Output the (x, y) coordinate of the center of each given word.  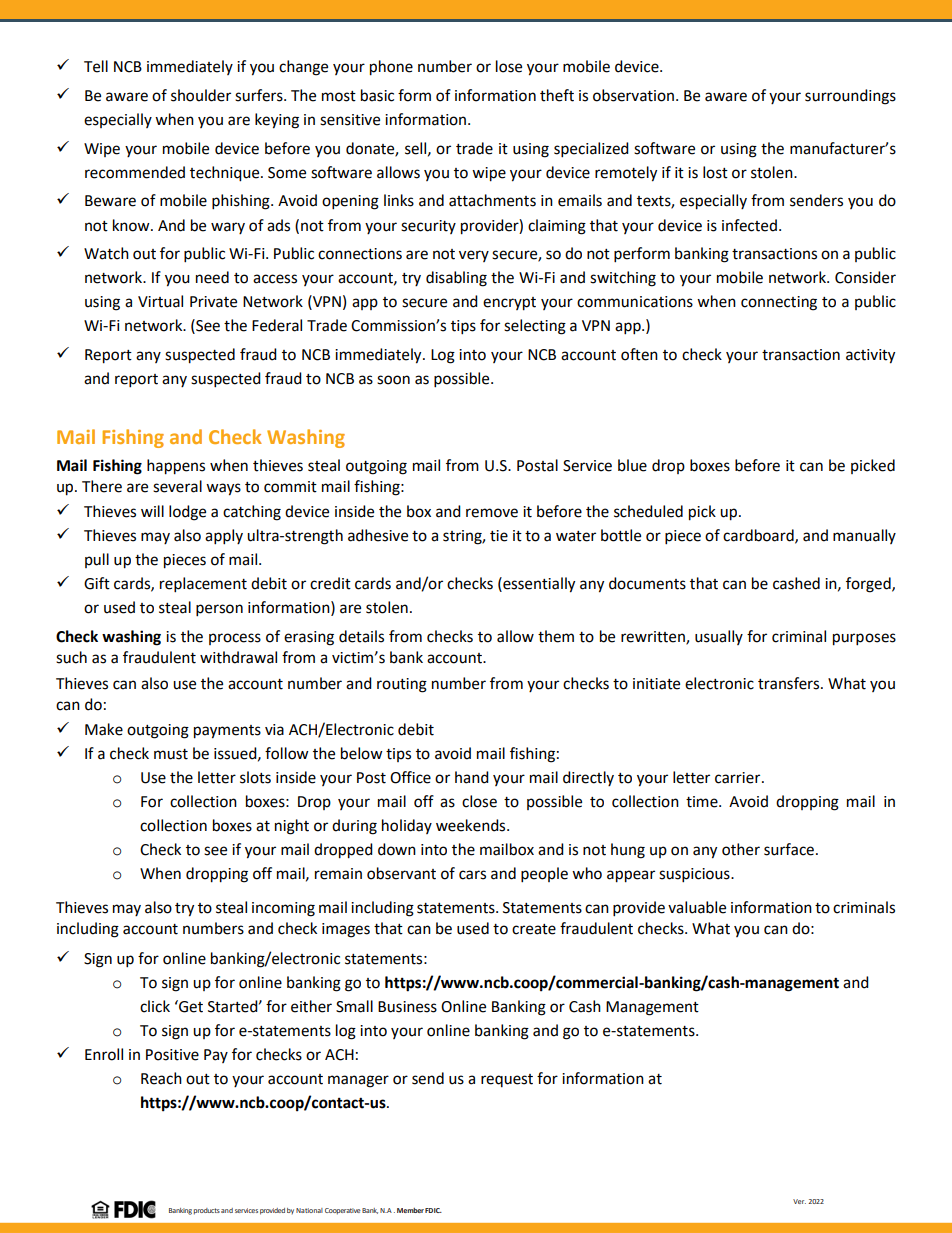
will (152, 511)
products (207, 1211)
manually (864, 536)
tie (499, 536)
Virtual (160, 301)
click (155, 1006)
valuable (697, 907)
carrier (739, 778)
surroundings (850, 97)
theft (557, 95)
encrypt (509, 304)
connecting (779, 303)
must (171, 754)
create (534, 929)
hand (472, 777)
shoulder (201, 95)
